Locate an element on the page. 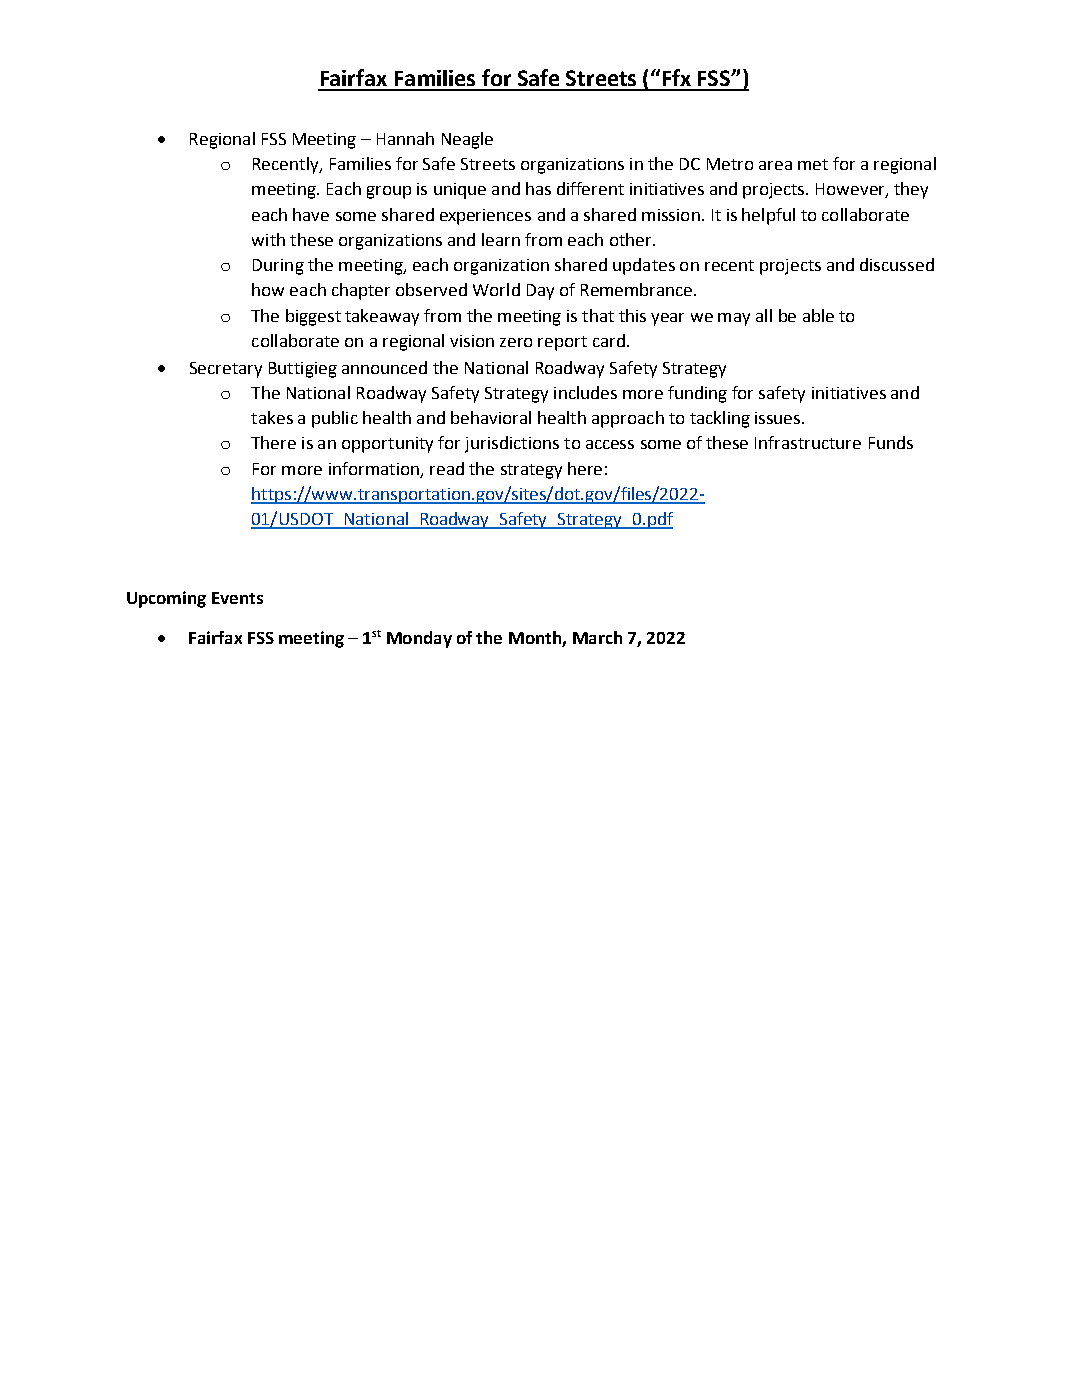 The image size is (1068, 1382). jurisdictions is located at coordinates (512, 444).
